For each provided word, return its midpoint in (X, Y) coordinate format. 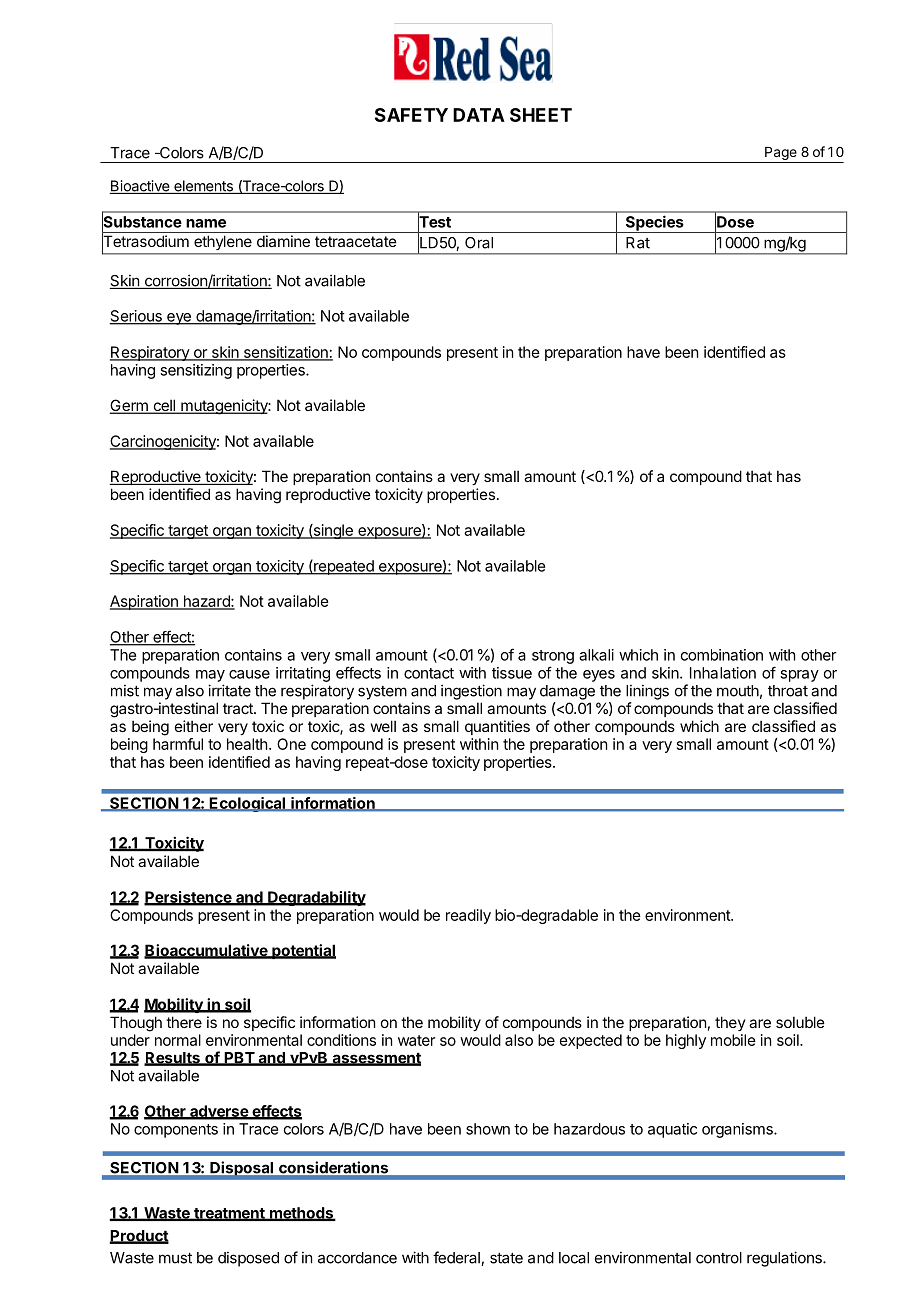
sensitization (285, 353)
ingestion (471, 692)
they (730, 1023)
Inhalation (723, 673)
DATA (479, 115)
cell (164, 406)
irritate (229, 690)
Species (654, 224)
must (175, 1258)
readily (468, 916)
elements (203, 187)
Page (781, 155)
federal (457, 1258)
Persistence (189, 898)
